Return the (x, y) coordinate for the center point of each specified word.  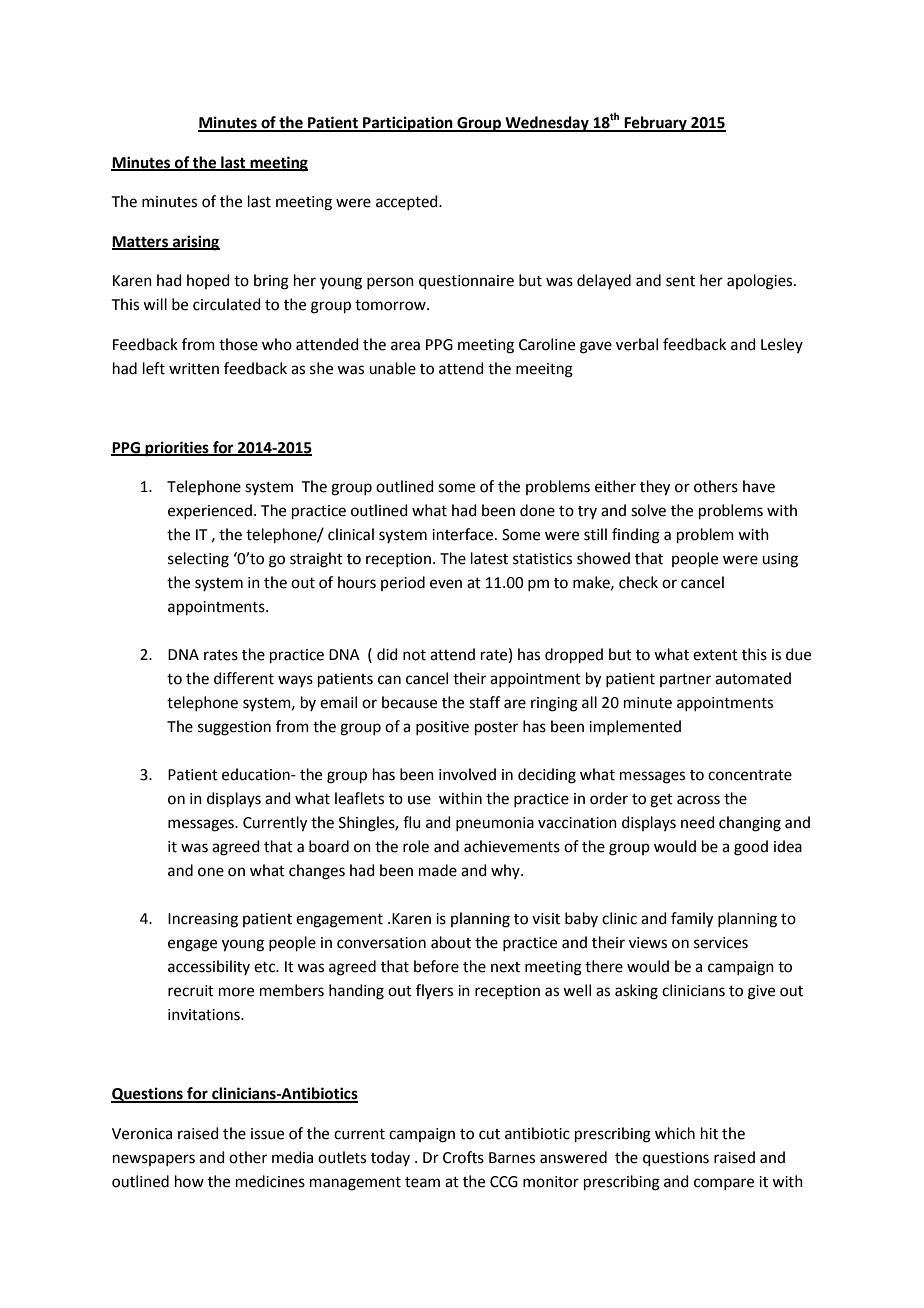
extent (715, 655)
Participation (408, 124)
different (244, 678)
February (655, 124)
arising (195, 243)
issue (267, 1134)
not (414, 655)
